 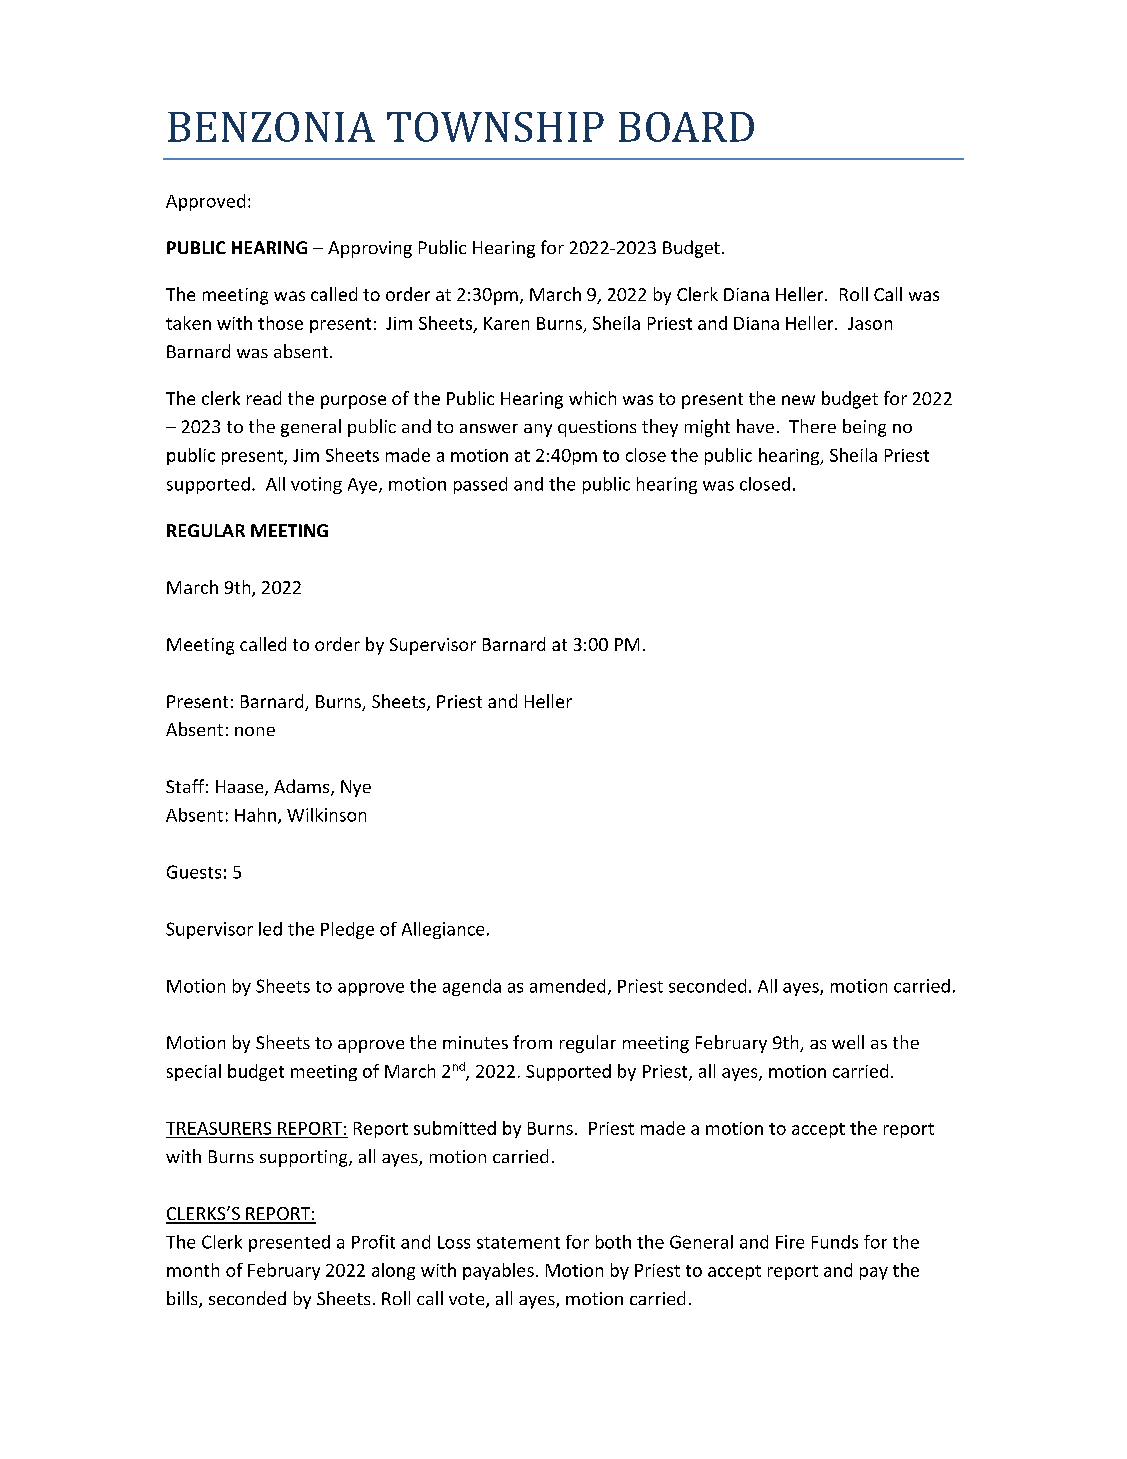 What do you see at coordinates (538, 430) in the document?
I see `any` at bounding box center [538, 430].
